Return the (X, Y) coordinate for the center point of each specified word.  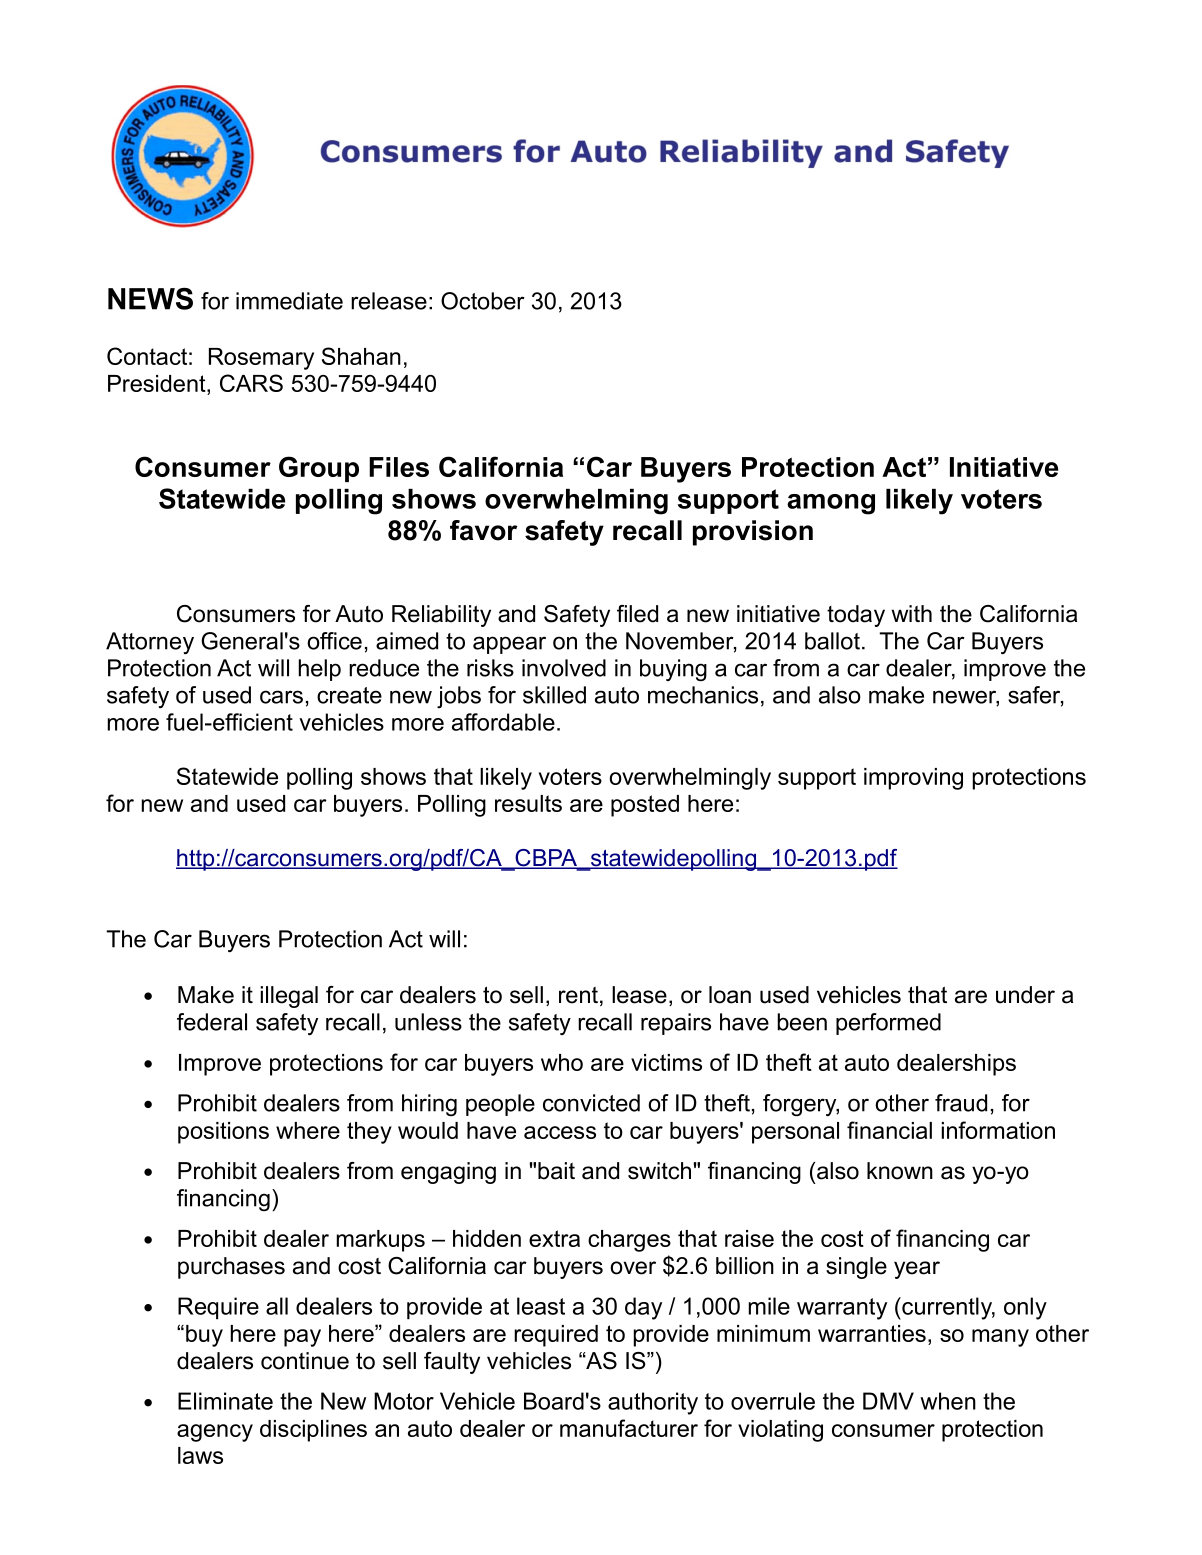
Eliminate (225, 1401)
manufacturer (629, 1428)
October (483, 301)
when (948, 1401)
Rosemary (261, 359)
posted (645, 806)
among (831, 504)
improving (913, 779)
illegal (289, 997)
